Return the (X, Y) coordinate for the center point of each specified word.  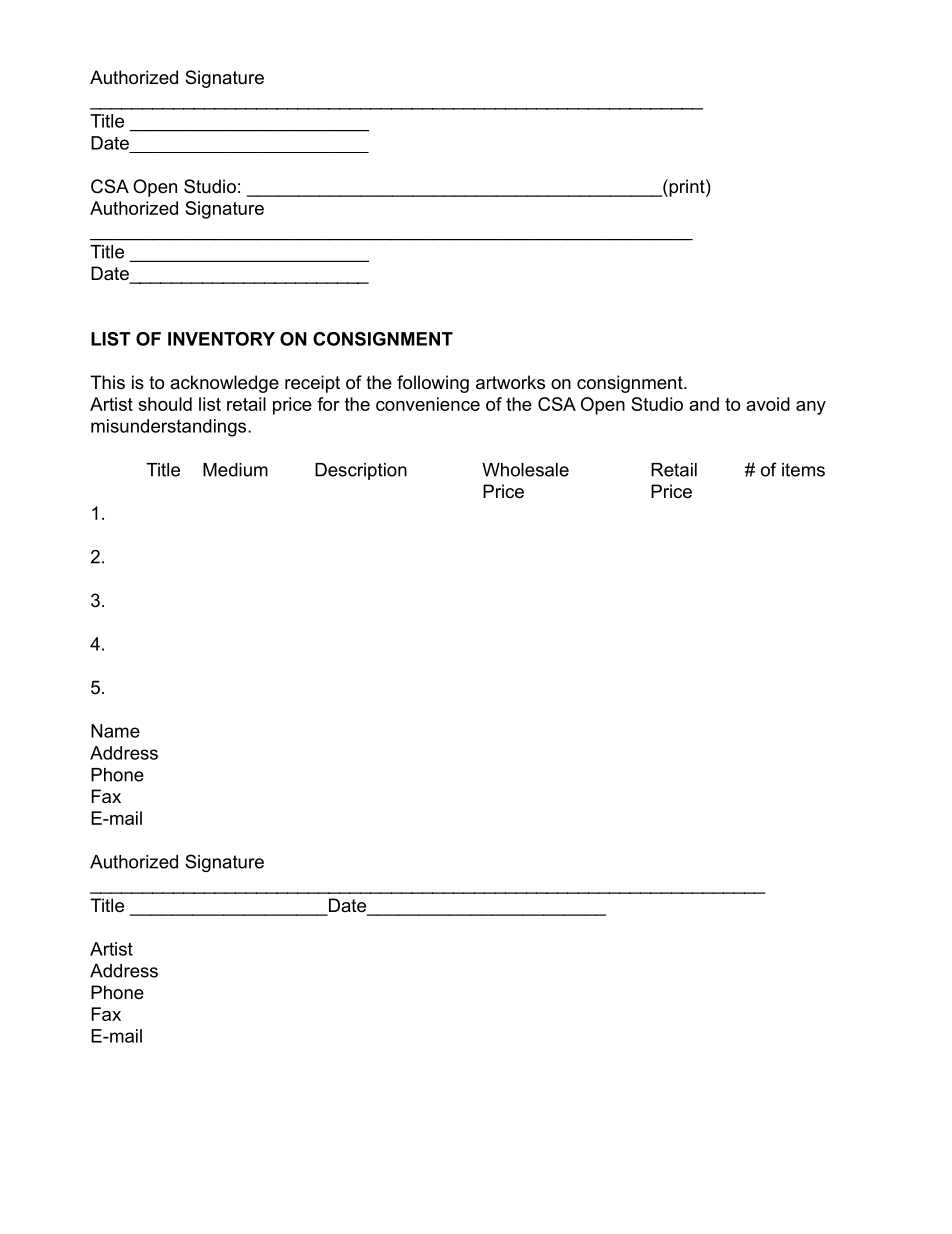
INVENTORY (221, 339)
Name (115, 731)
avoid (768, 404)
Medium (235, 470)
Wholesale (525, 470)
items (803, 470)
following (433, 384)
